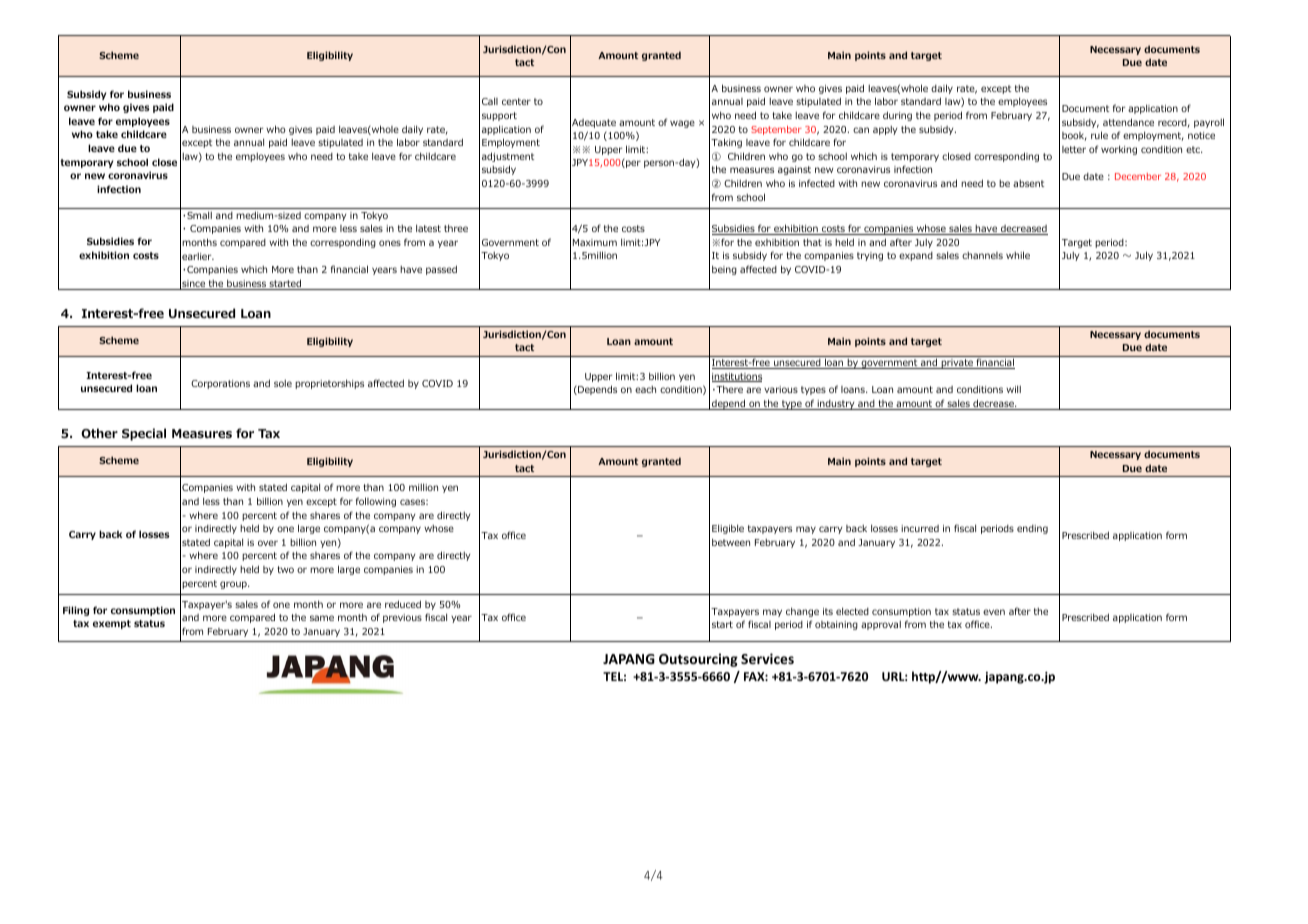 This screenshot has width=1308, height=924. I want to click on Eligible, so click(728, 529).
